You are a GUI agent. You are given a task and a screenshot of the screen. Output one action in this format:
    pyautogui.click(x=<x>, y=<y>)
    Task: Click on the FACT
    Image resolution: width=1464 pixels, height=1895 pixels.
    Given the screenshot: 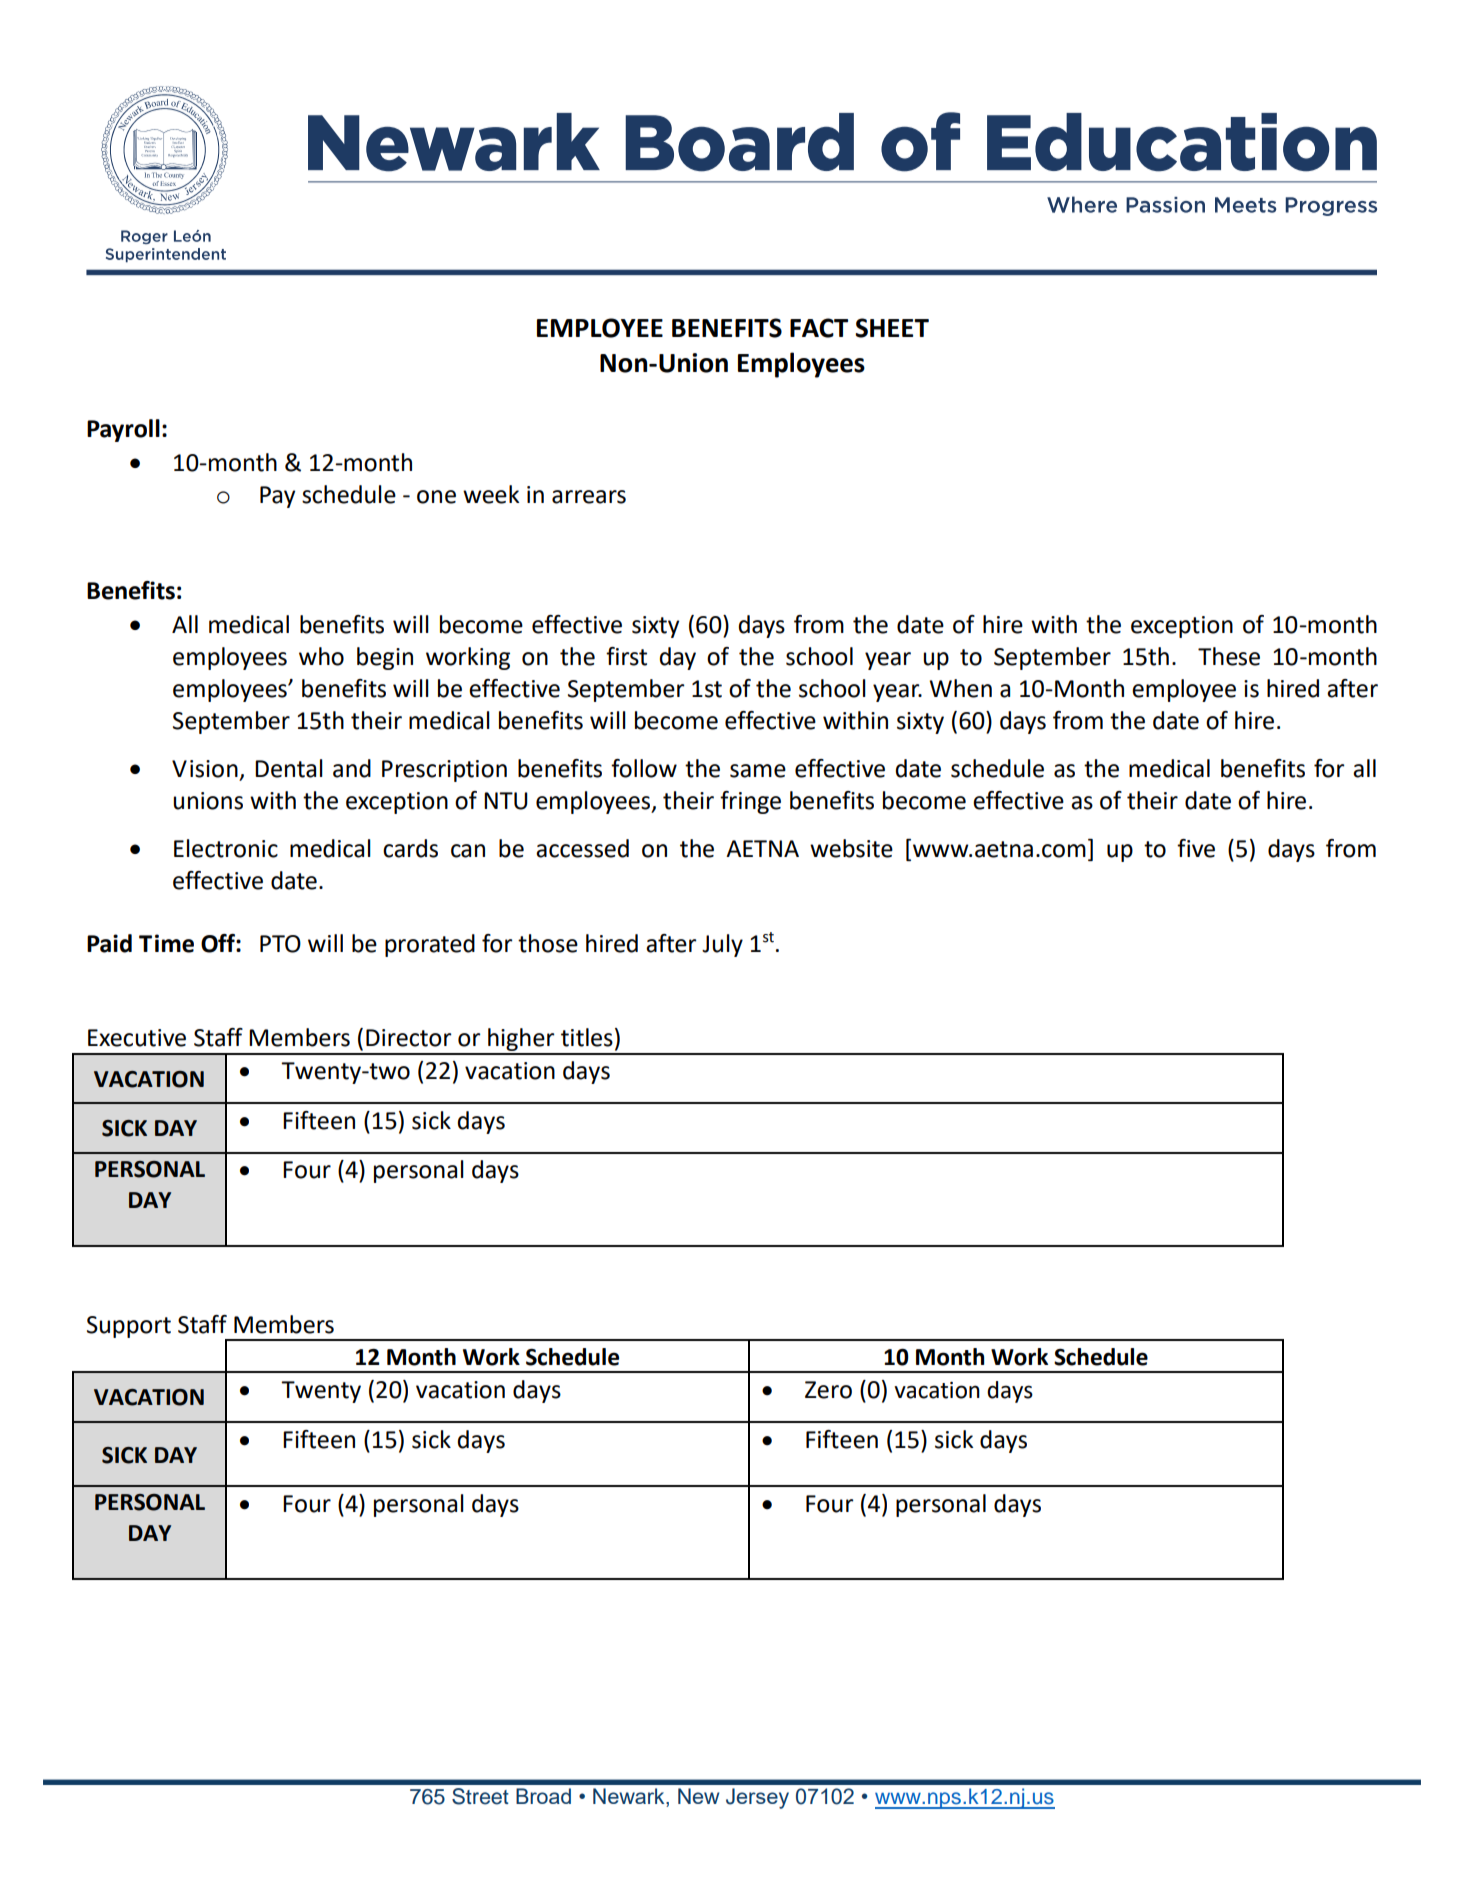 What is the action you would take?
    pyautogui.click(x=819, y=328)
